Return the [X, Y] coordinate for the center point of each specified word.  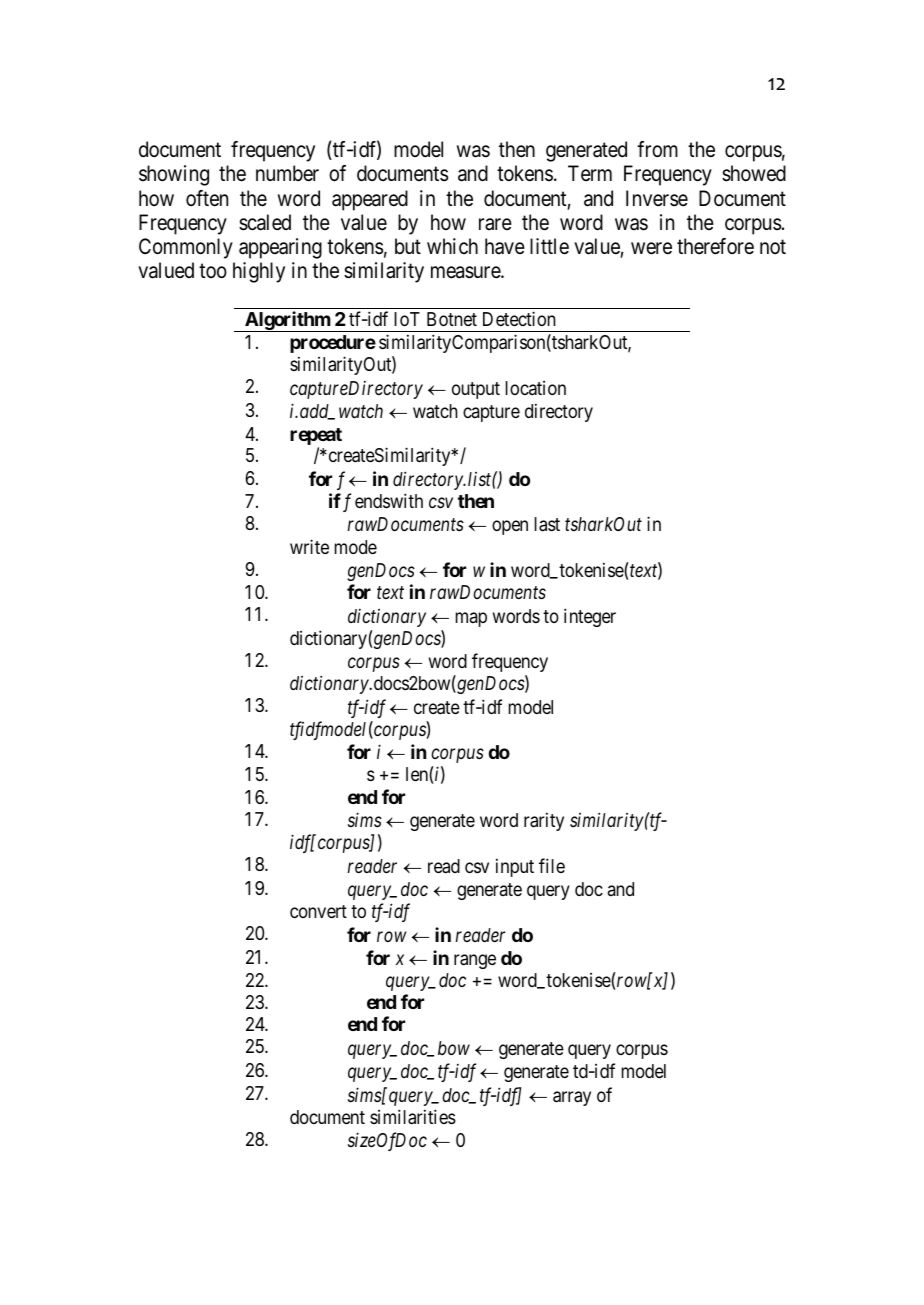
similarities [413, 1117]
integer [590, 617]
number [287, 173]
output [476, 390]
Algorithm [287, 321]
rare [495, 224]
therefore [715, 246]
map [471, 619]
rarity [544, 821]
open [510, 528]
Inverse [657, 198]
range [475, 961]
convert [318, 911]
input [515, 867]
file [552, 865]
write [309, 546]
